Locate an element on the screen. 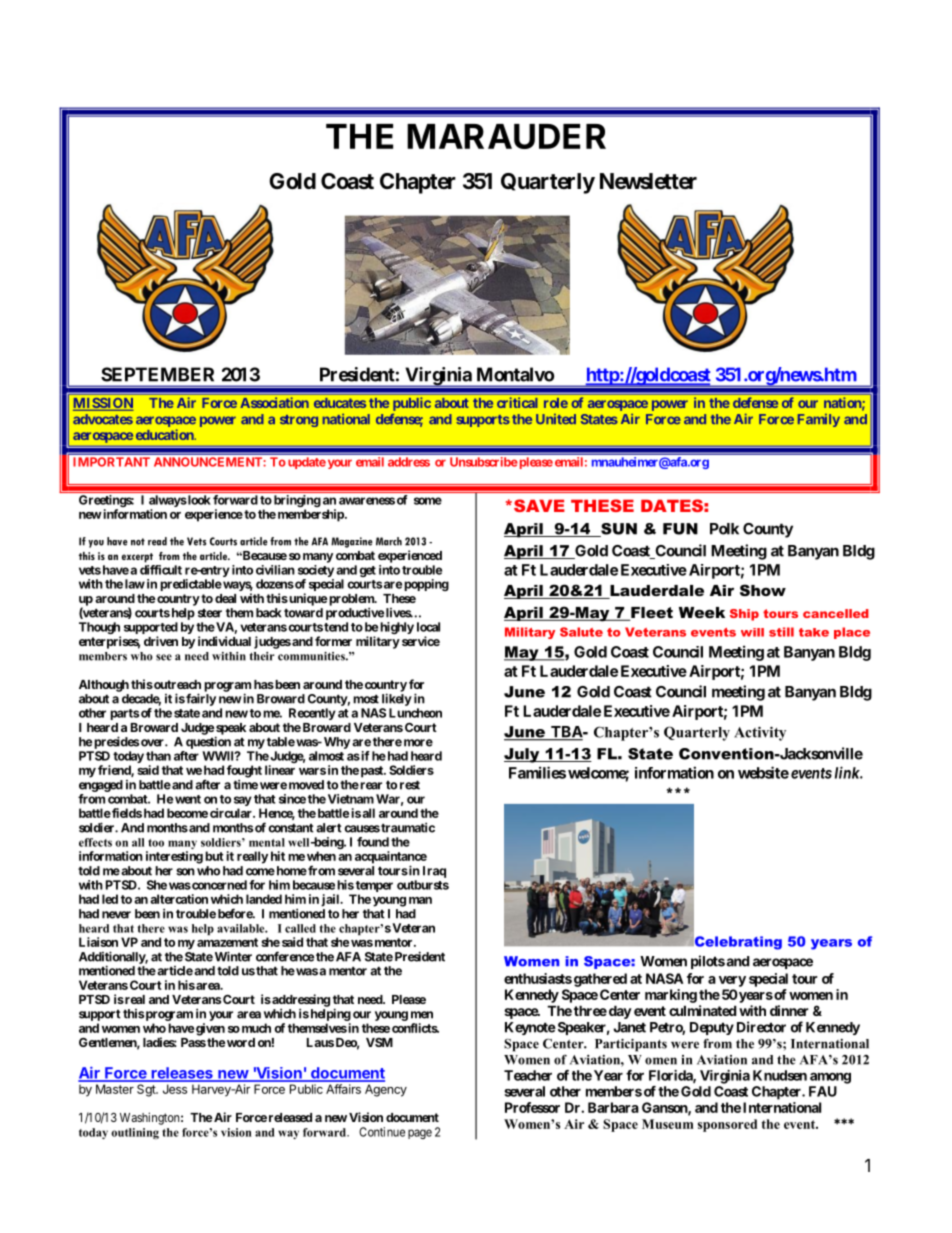 The width and height of the screenshot is (952, 1233). Family is located at coordinates (819, 420).
